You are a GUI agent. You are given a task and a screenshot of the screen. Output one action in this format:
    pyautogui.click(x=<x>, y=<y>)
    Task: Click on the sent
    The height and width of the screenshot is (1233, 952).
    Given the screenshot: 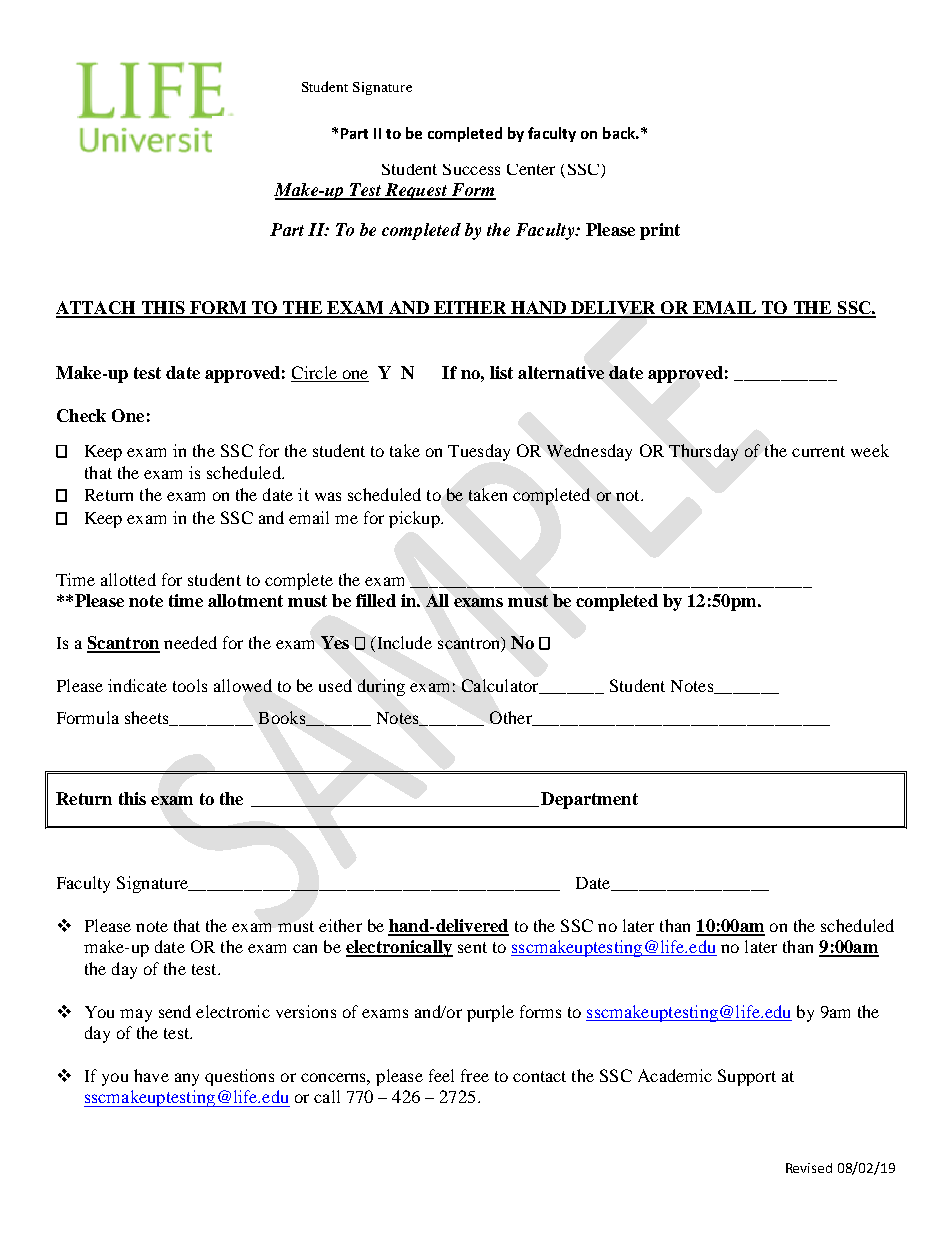 What is the action you would take?
    pyautogui.click(x=472, y=947)
